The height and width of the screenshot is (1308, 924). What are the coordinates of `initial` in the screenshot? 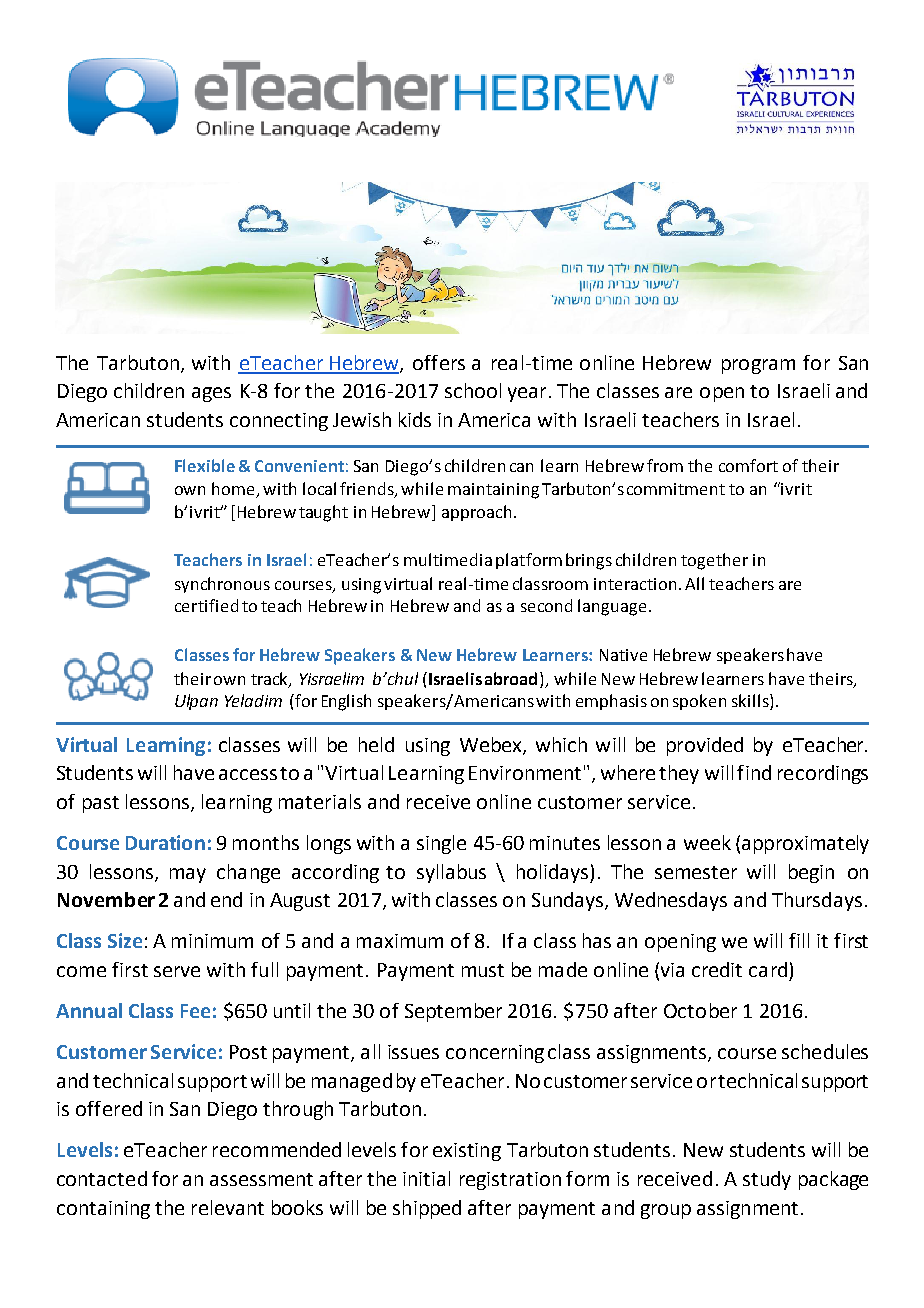 It's located at (426, 1178).
